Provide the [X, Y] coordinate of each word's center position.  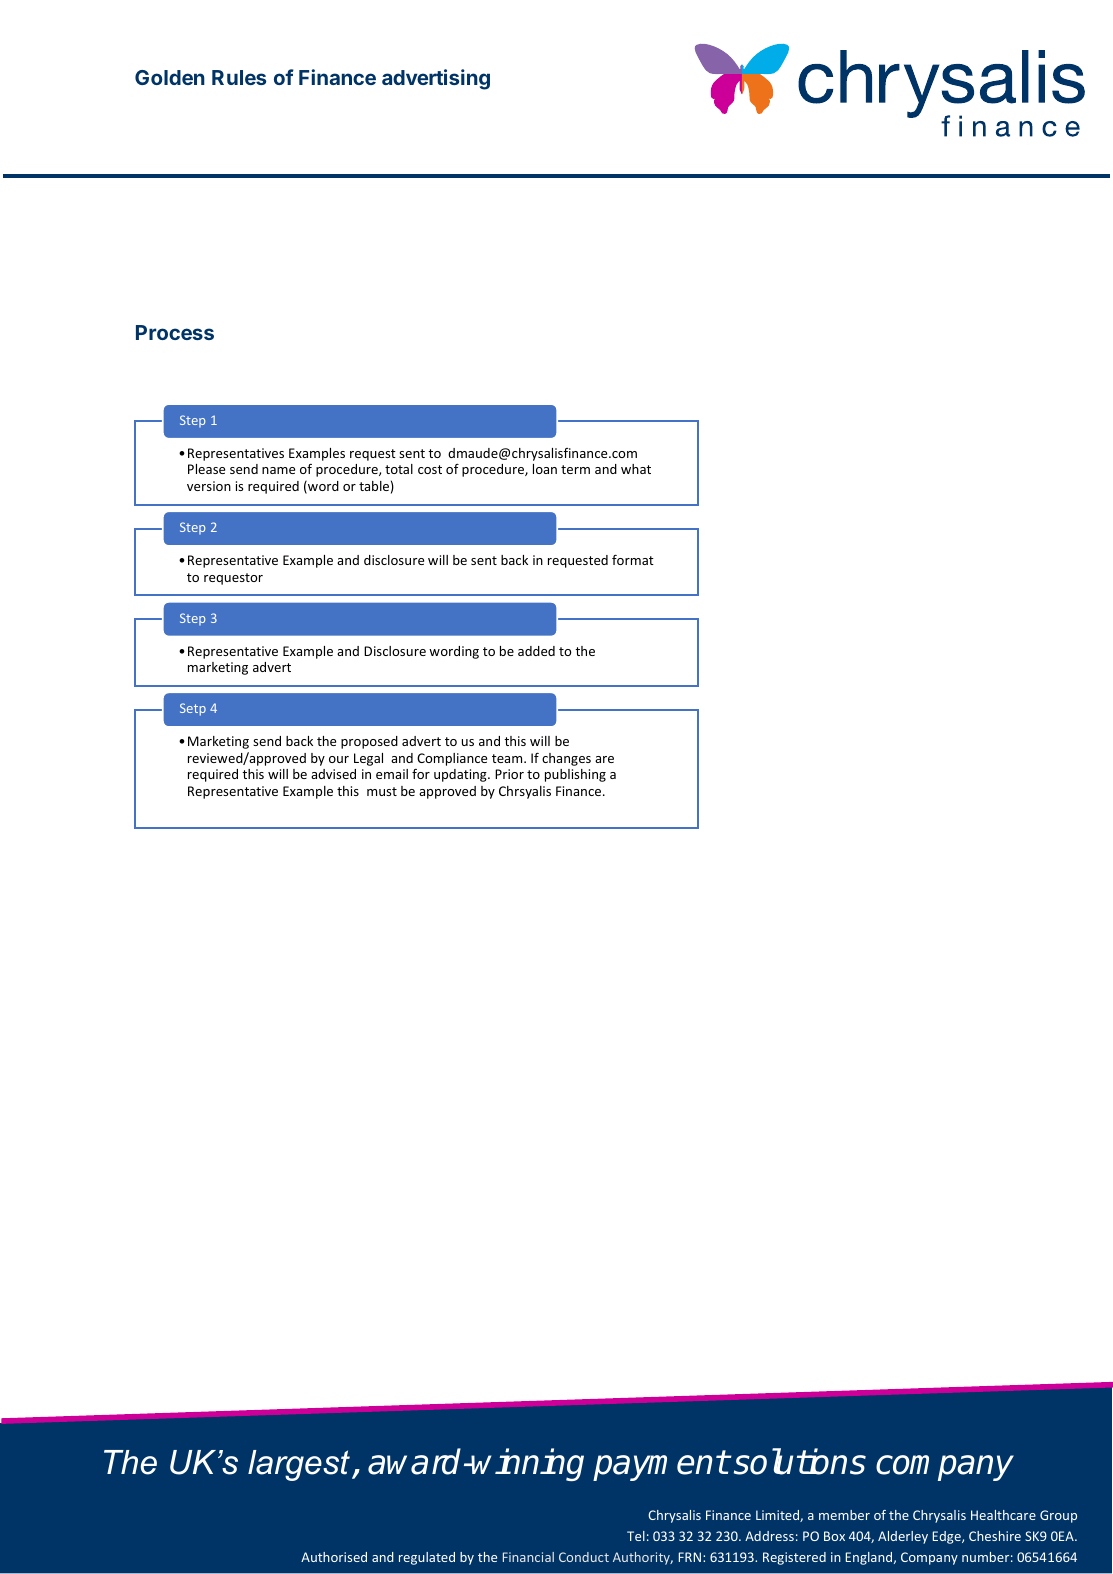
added [536, 651]
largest [299, 1465]
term [575, 469]
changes [566, 759]
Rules [239, 77]
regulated [427, 1558]
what [636, 469]
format [633, 560]
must [382, 791]
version [209, 486]
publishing [575, 775]
